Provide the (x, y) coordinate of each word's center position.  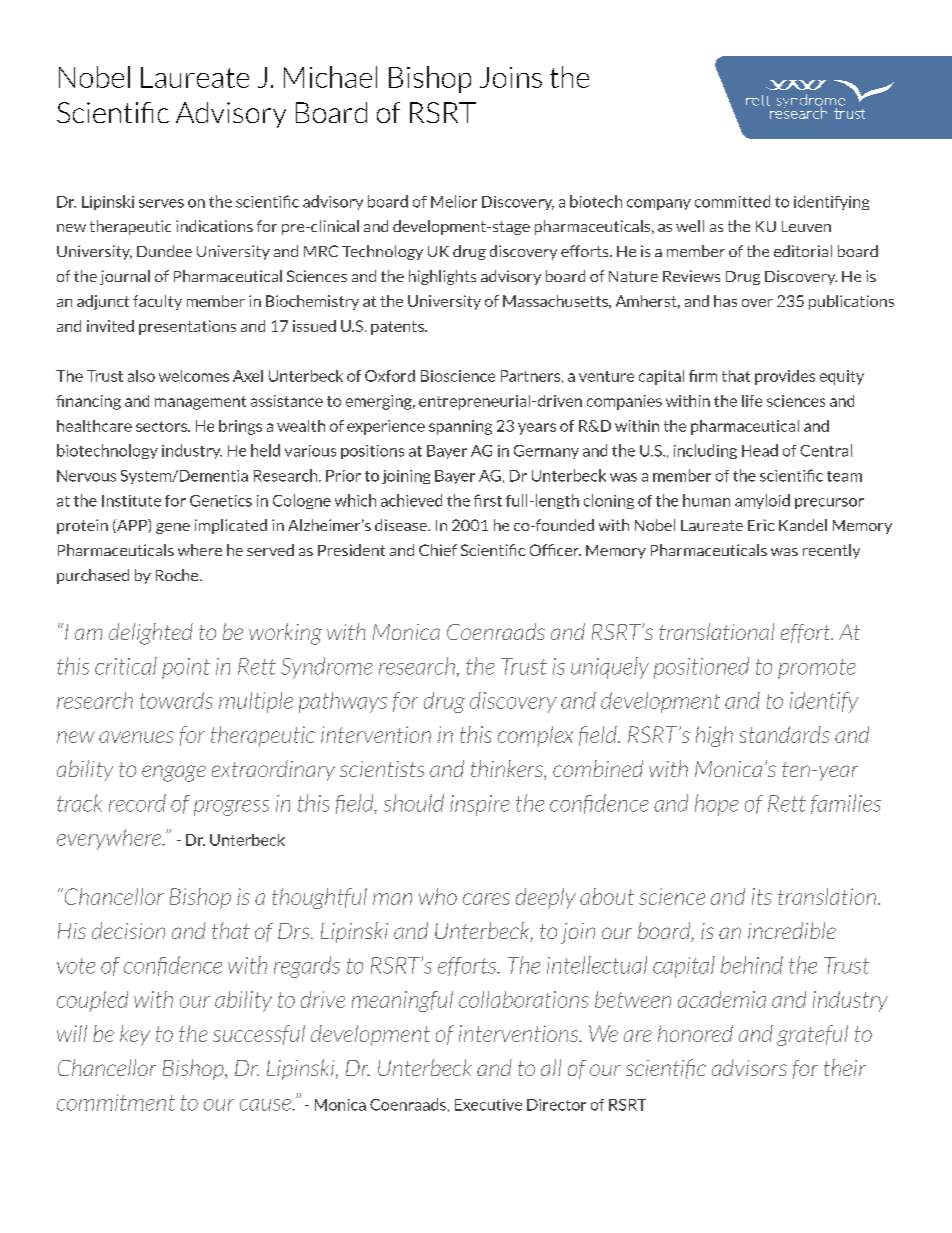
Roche (178, 575)
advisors (749, 1067)
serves (161, 203)
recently (831, 551)
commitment (116, 1102)
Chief (438, 550)
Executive (488, 1105)
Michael (330, 77)
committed (732, 201)
